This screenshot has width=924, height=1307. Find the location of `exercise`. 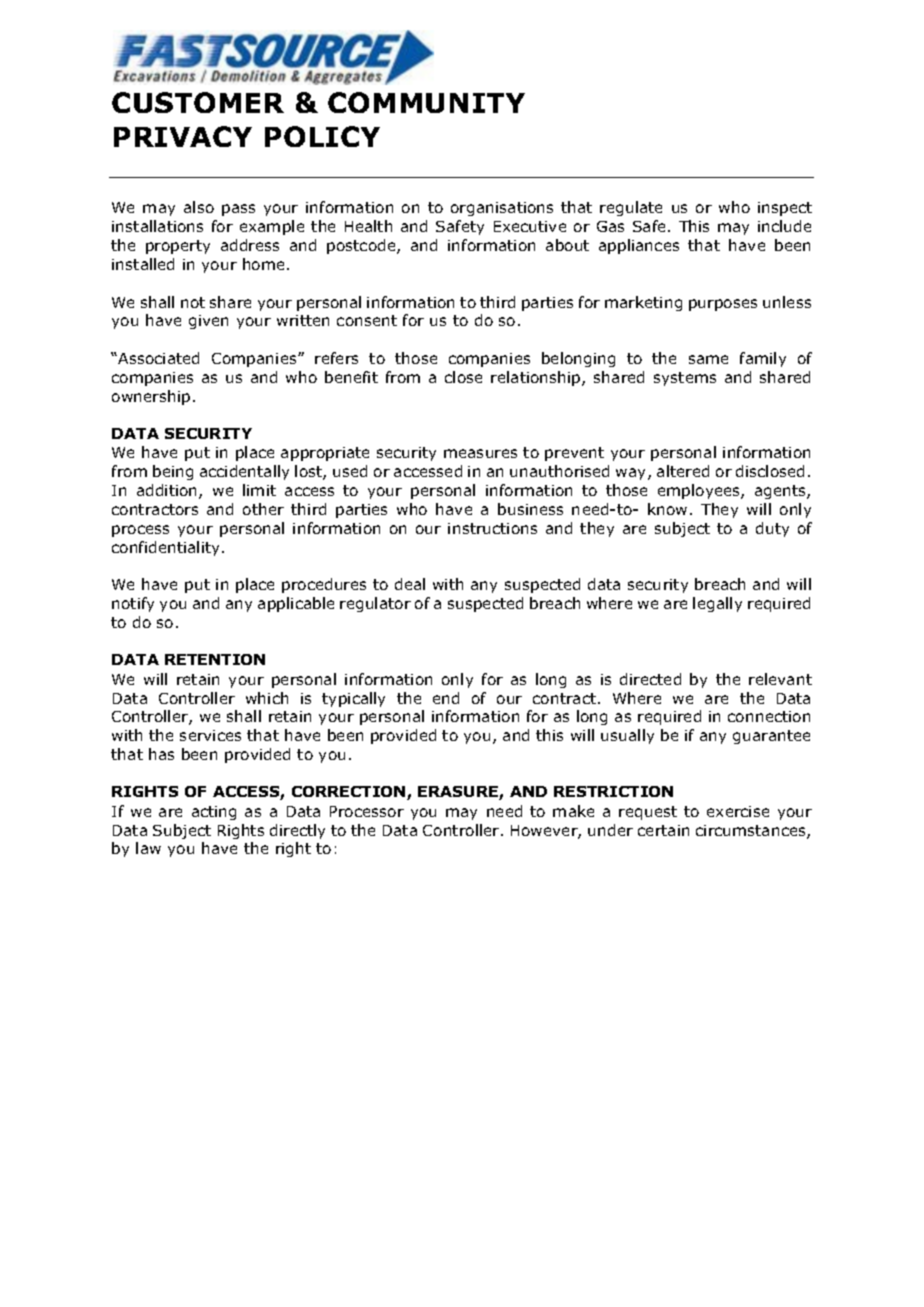

exercise is located at coordinates (738, 811).
